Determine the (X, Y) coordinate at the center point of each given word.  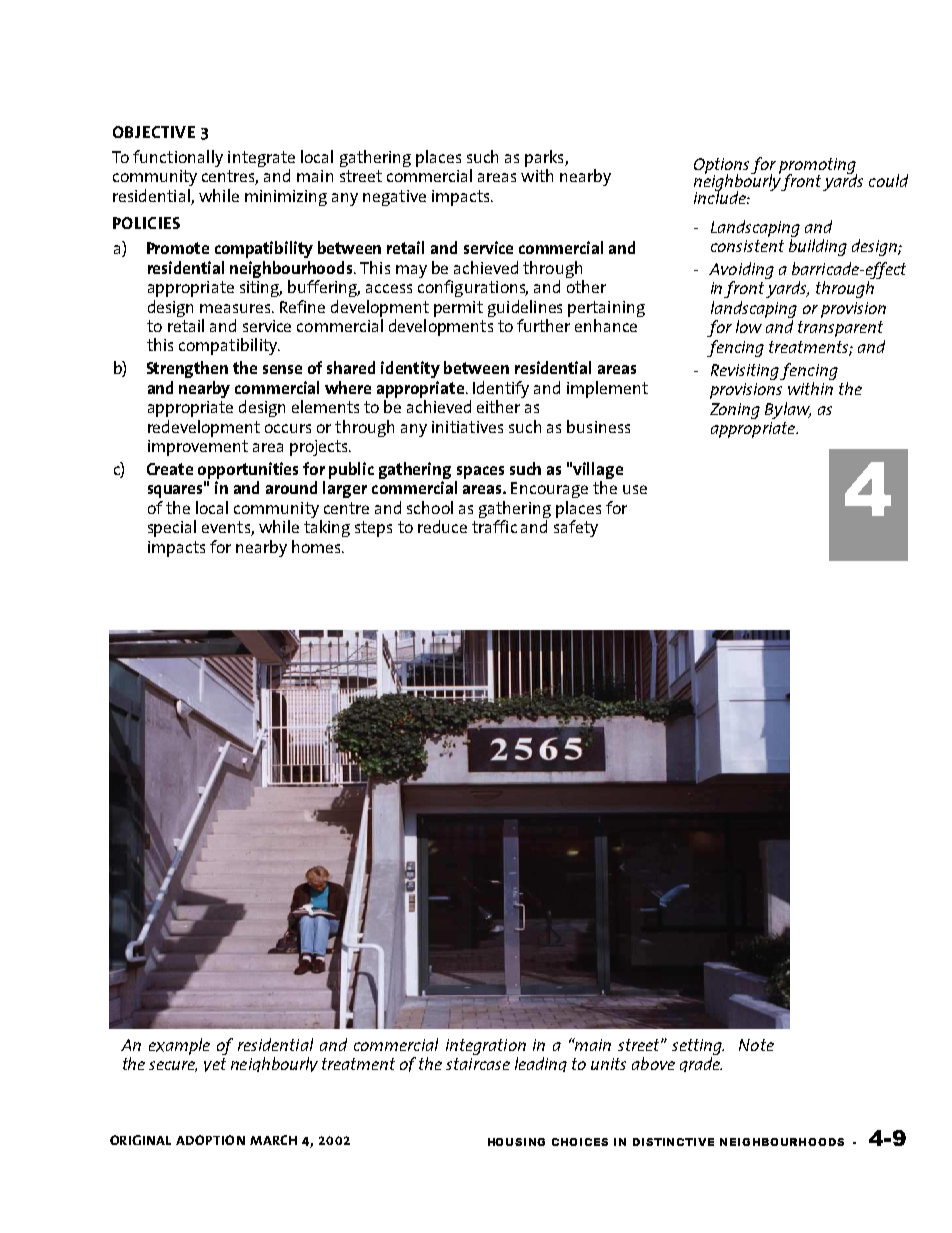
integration (486, 1048)
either (498, 406)
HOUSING (516, 1142)
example (179, 1046)
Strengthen (187, 369)
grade (701, 1064)
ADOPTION (210, 1140)
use (635, 489)
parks (545, 160)
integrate (261, 160)
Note (756, 1045)
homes (316, 546)
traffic (494, 526)
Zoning (735, 411)
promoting (818, 167)
